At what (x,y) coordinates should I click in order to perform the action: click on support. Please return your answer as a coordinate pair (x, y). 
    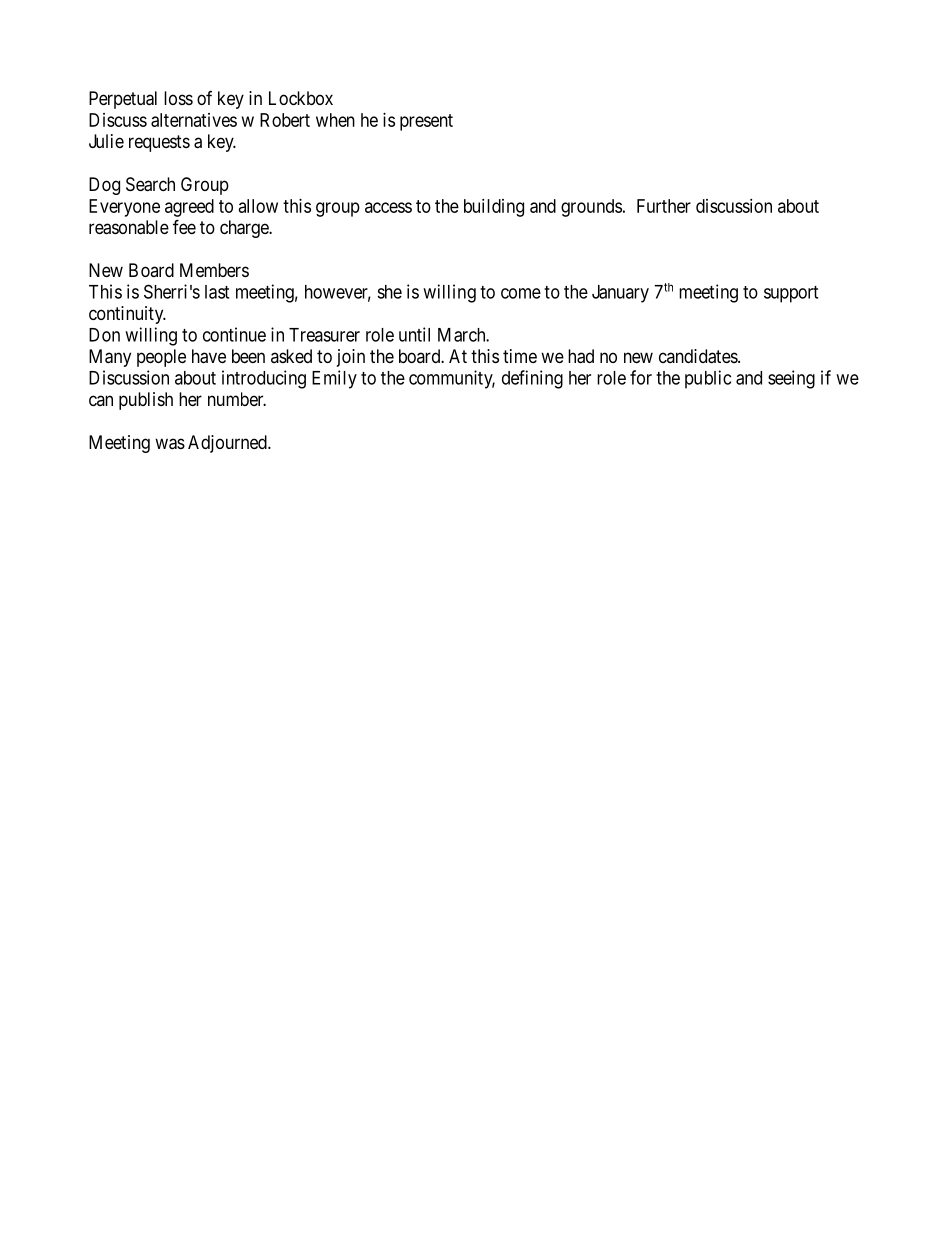
    Looking at the image, I should click on (791, 294).
